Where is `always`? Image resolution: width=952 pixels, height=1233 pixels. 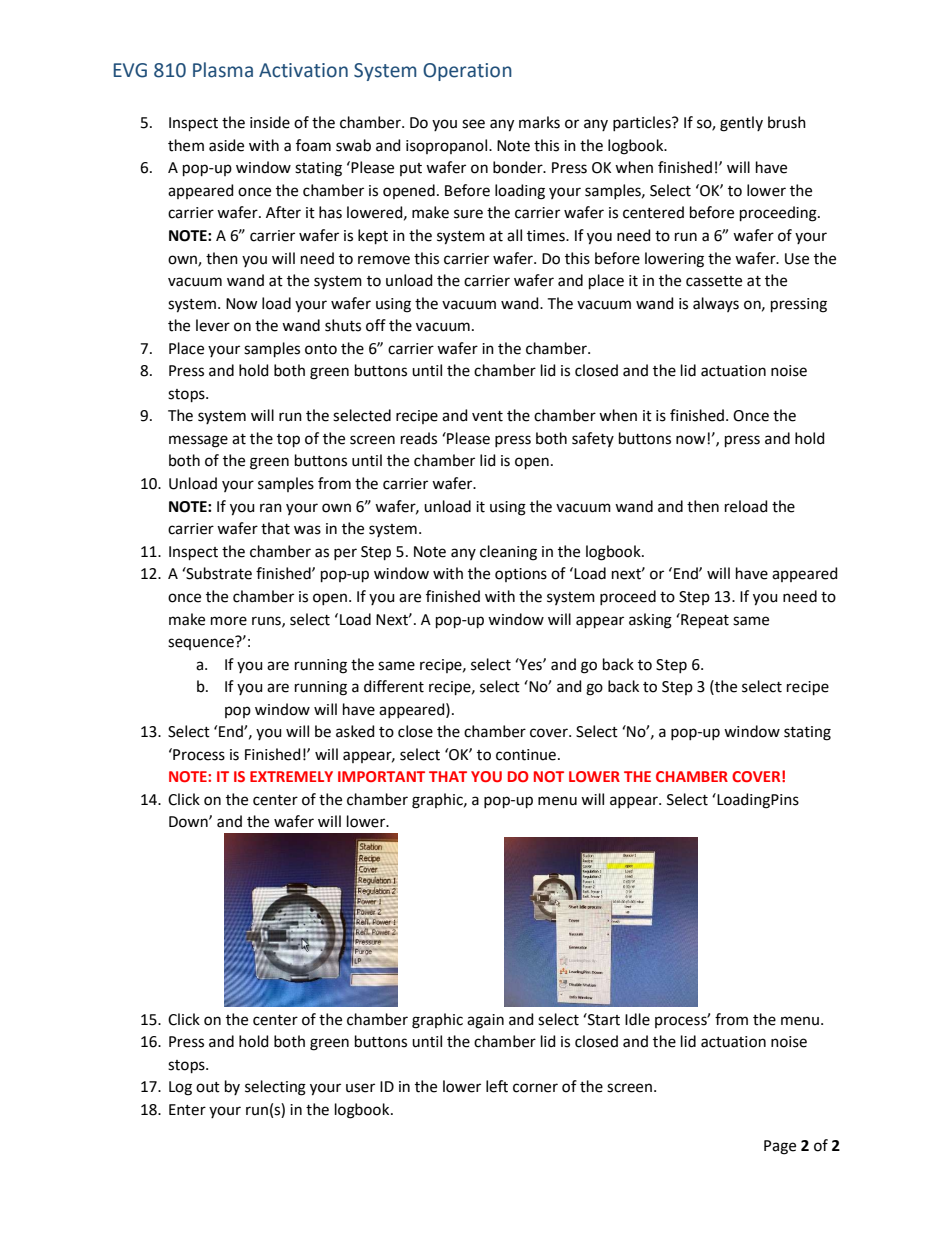 always is located at coordinates (716, 304).
